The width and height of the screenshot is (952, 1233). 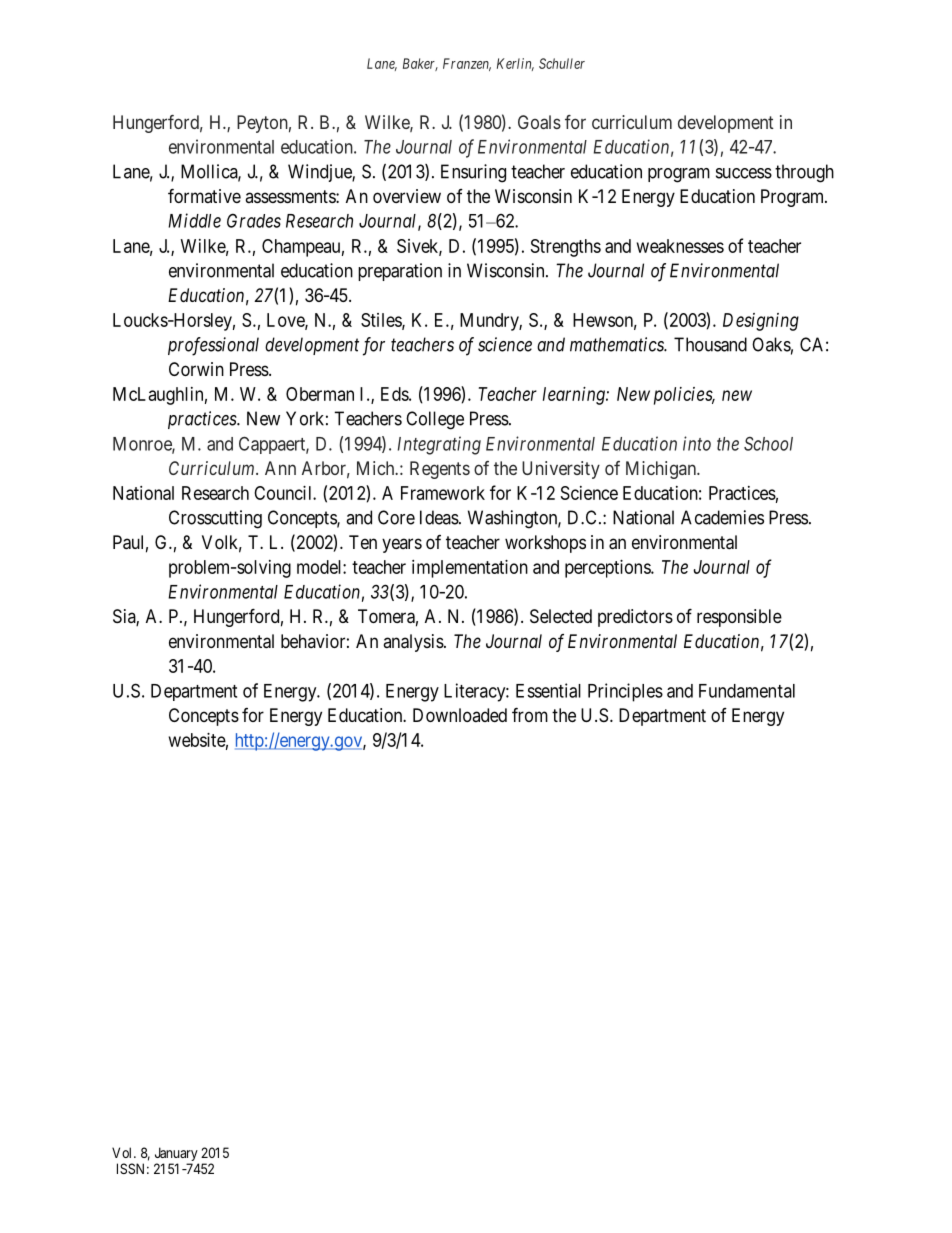 I want to click on from, so click(x=530, y=714).
